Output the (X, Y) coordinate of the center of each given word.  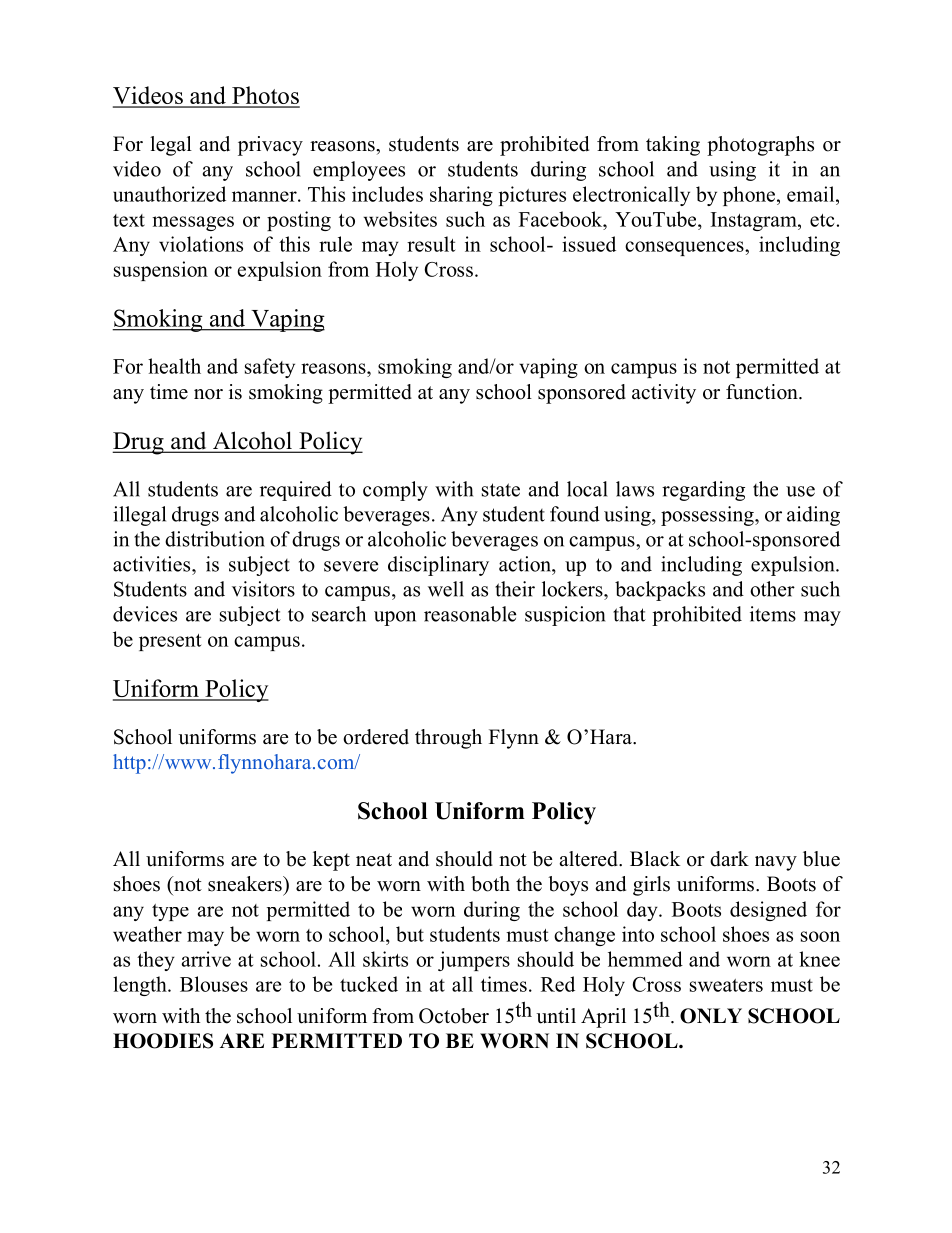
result (431, 244)
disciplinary (438, 566)
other (772, 589)
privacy (270, 146)
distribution (215, 539)
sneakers (246, 884)
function (763, 392)
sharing (461, 196)
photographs (760, 146)
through (448, 739)
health (174, 366)
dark (729, 859)
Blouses (214, 984)
